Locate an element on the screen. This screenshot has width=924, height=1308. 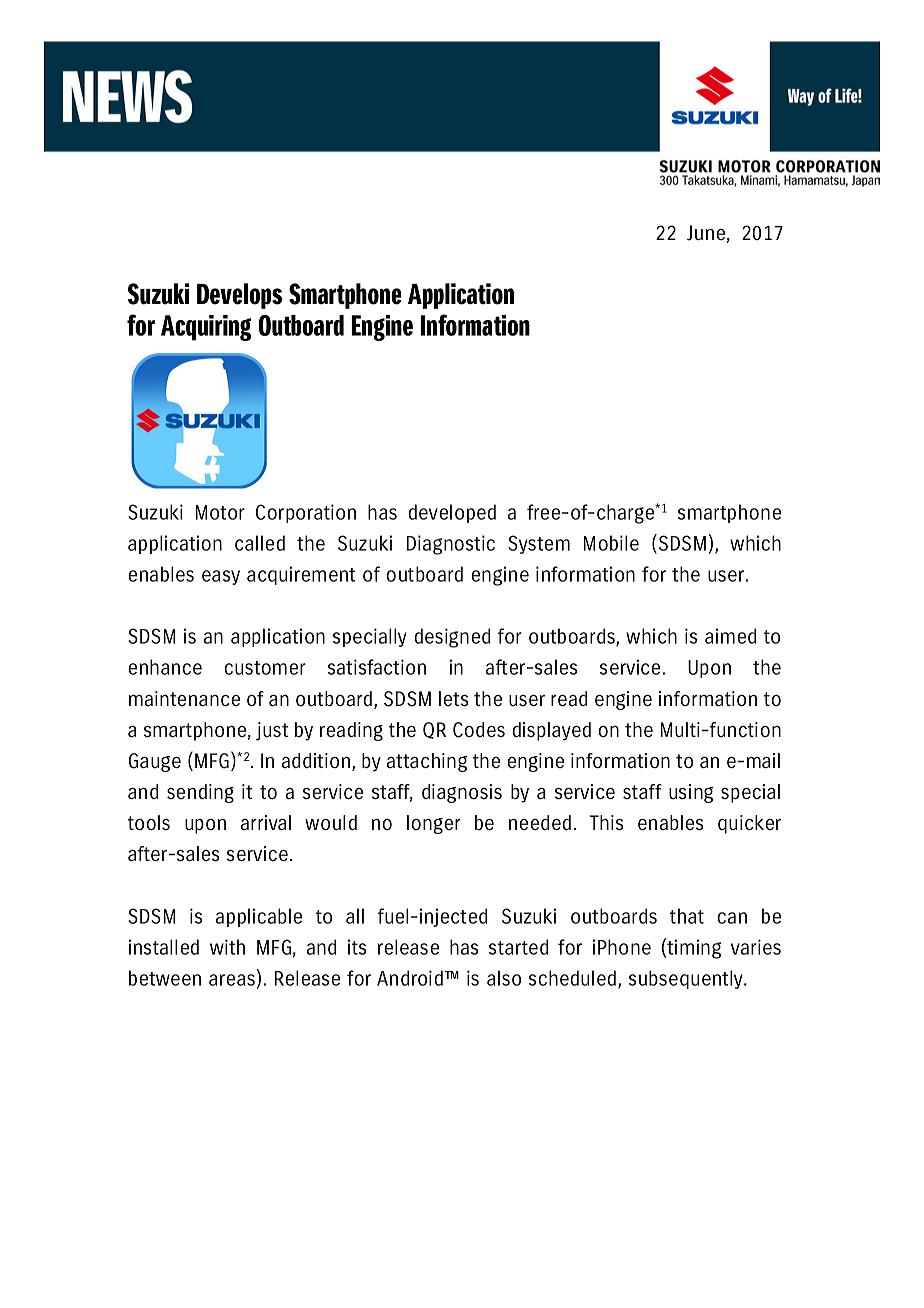
with is located at coordinates (227, 947).
